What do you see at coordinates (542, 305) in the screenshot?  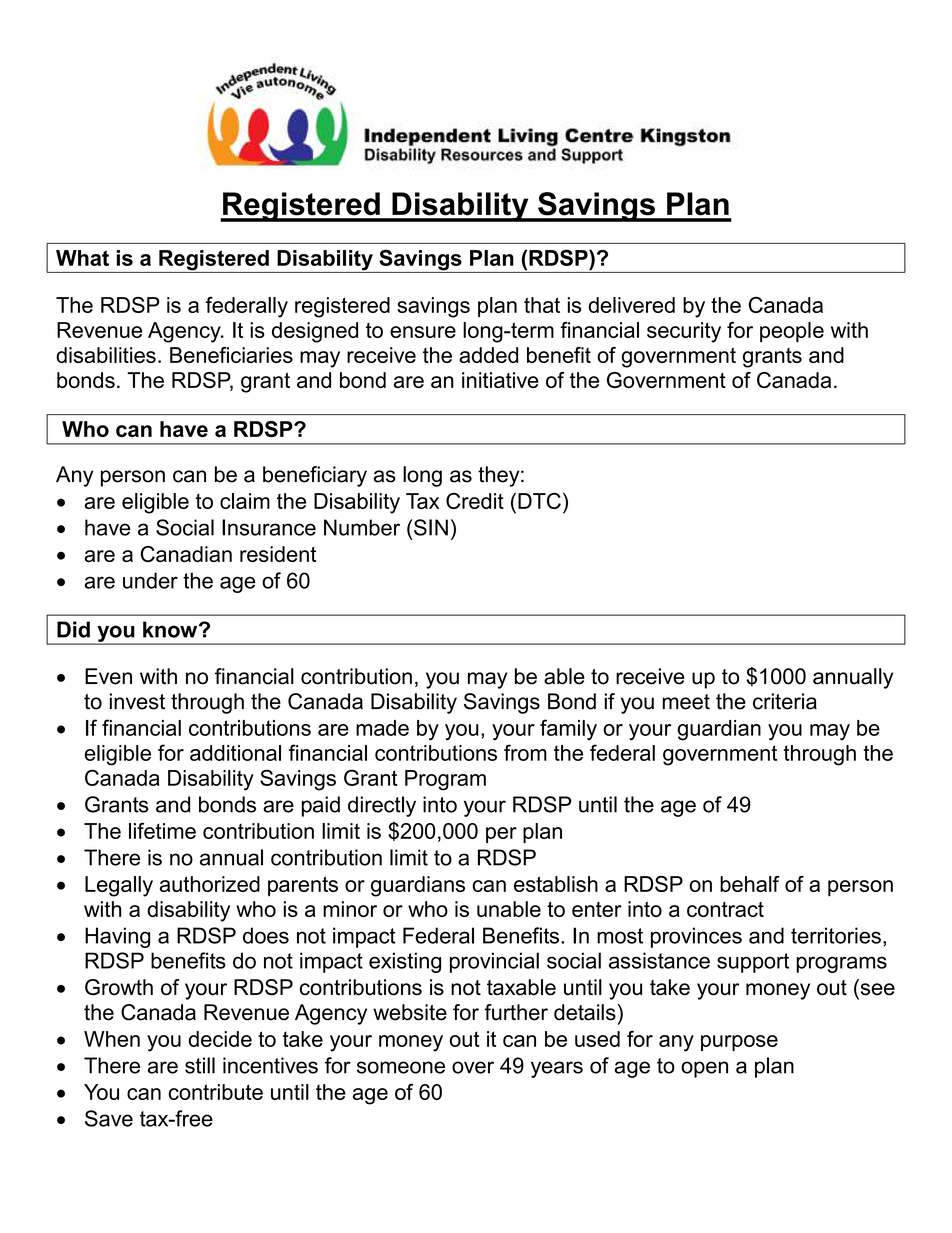 I see `that` at bounding box center [542, 305].
